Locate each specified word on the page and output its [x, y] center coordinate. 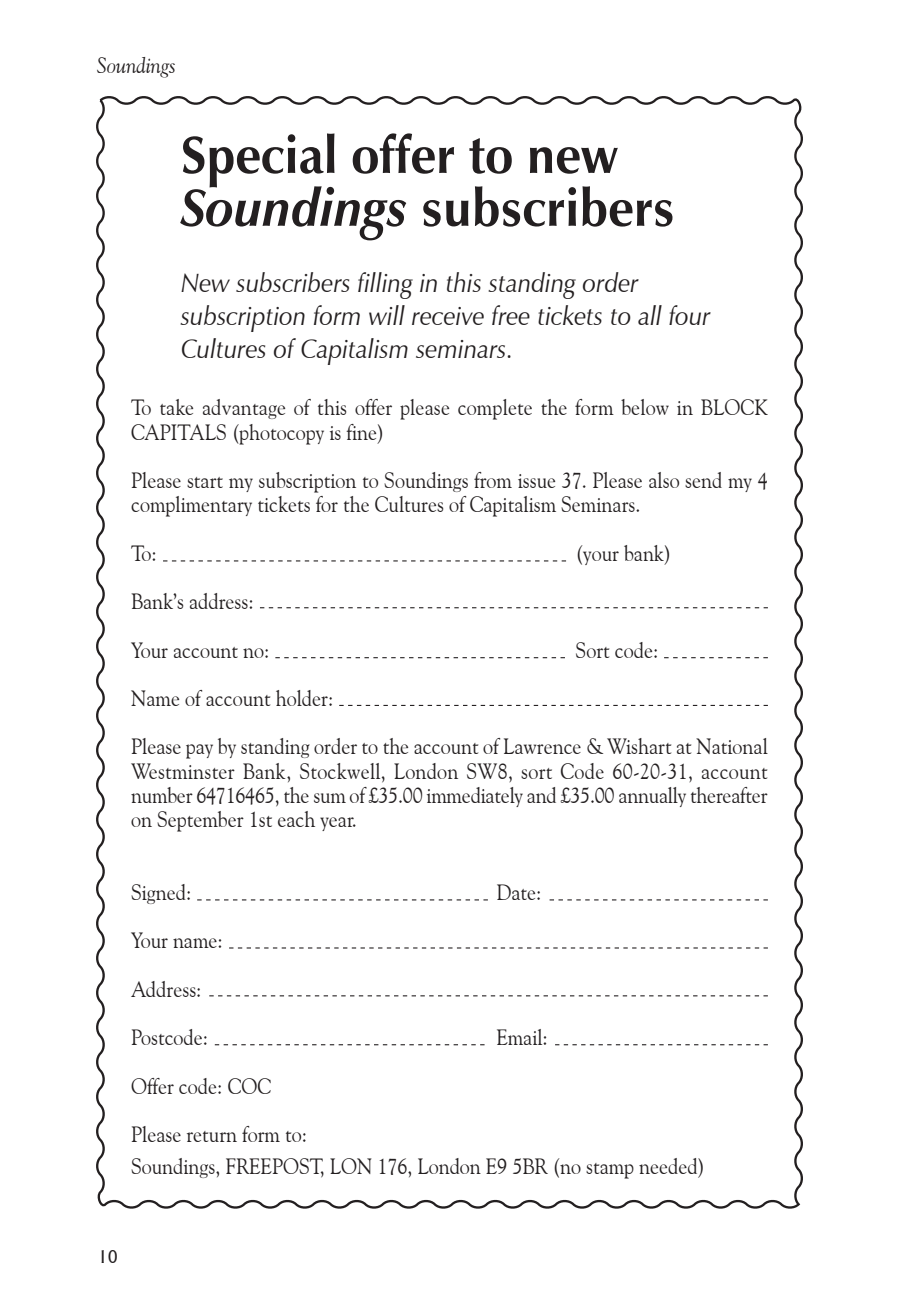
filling [385, 285]
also [664, 480]
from [493, 480]
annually [652, 797]
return [212, 1136]
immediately [475, 797]
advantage [244, 409]
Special [259, 161]
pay [199, 751]
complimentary [191, 506]
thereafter [729, 795]
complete [495, 409]
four [690, 315]
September [200, 821]
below [645, 407]
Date [517, 892]
